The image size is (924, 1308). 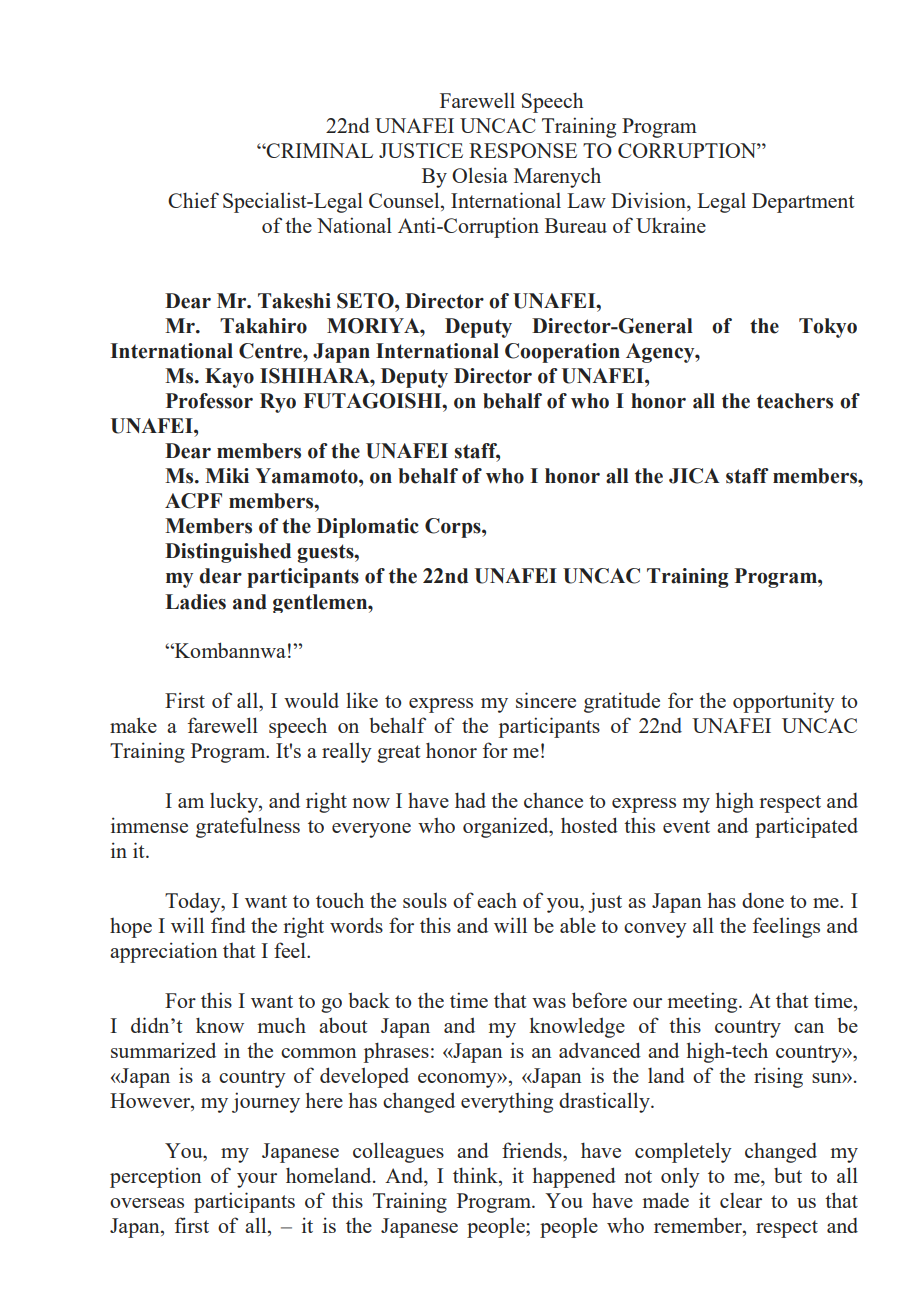 I want to click on Professor, so click(x=209, y=401).
